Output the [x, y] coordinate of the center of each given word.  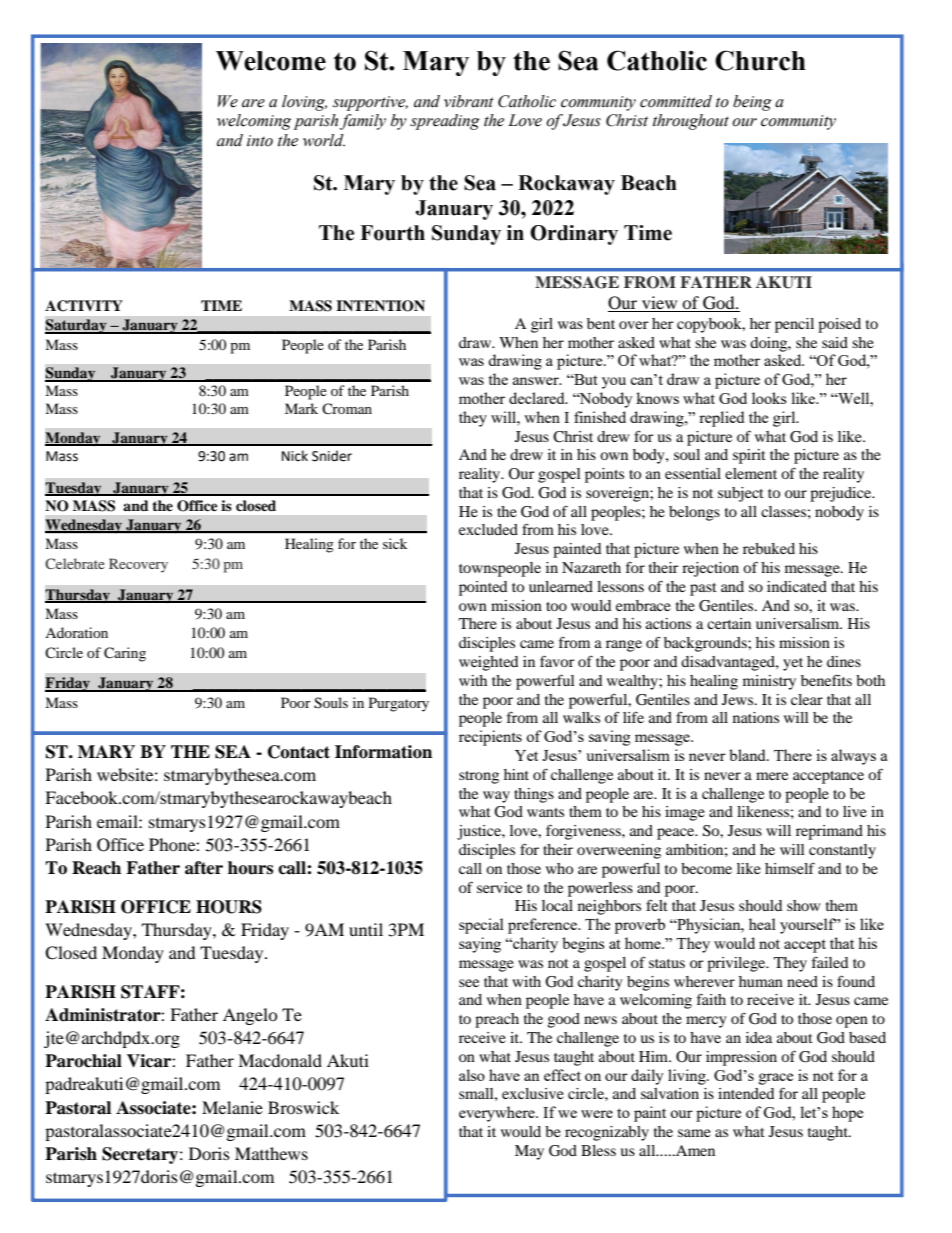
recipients [490, 738]
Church [760, 60]
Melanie [232, 1107]
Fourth [392, 233]
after [204, 868]
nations [756, 717]
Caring [125, 654]
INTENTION [380, 306]
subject [741, 494]
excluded [488, 529]
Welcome [271, 61]
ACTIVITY [84, 306]
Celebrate [75, 563]
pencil [794, 325]
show [803, 905]
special [481, 926]
